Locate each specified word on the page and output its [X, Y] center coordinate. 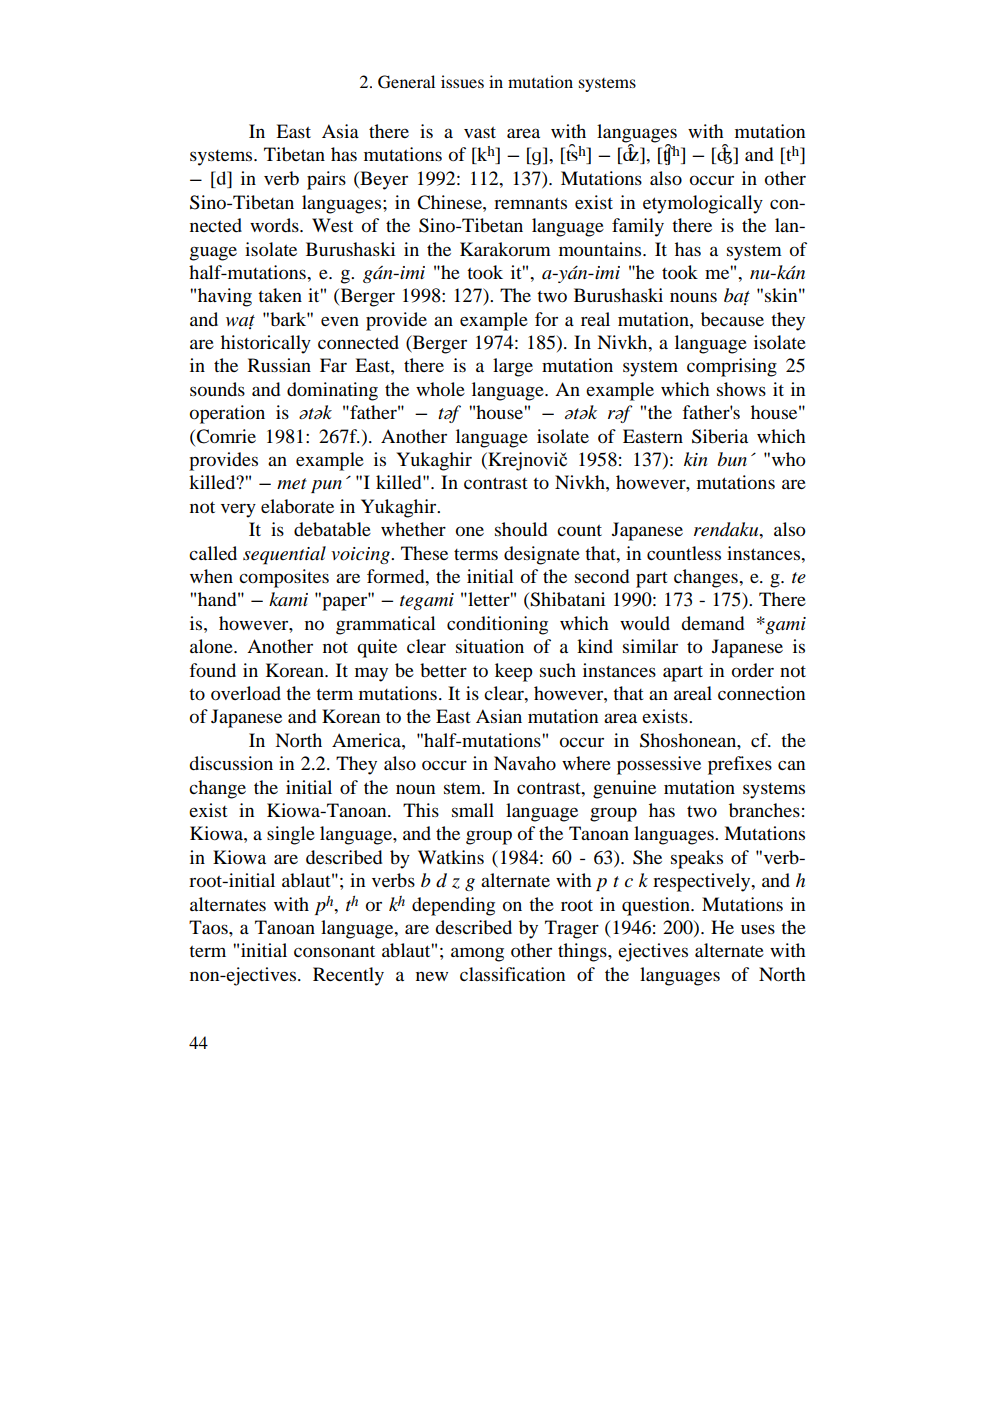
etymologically [703, 204]
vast [480, 132]
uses [758, 929]
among [477, 954]
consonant [334, 951]
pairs [326, 180]
